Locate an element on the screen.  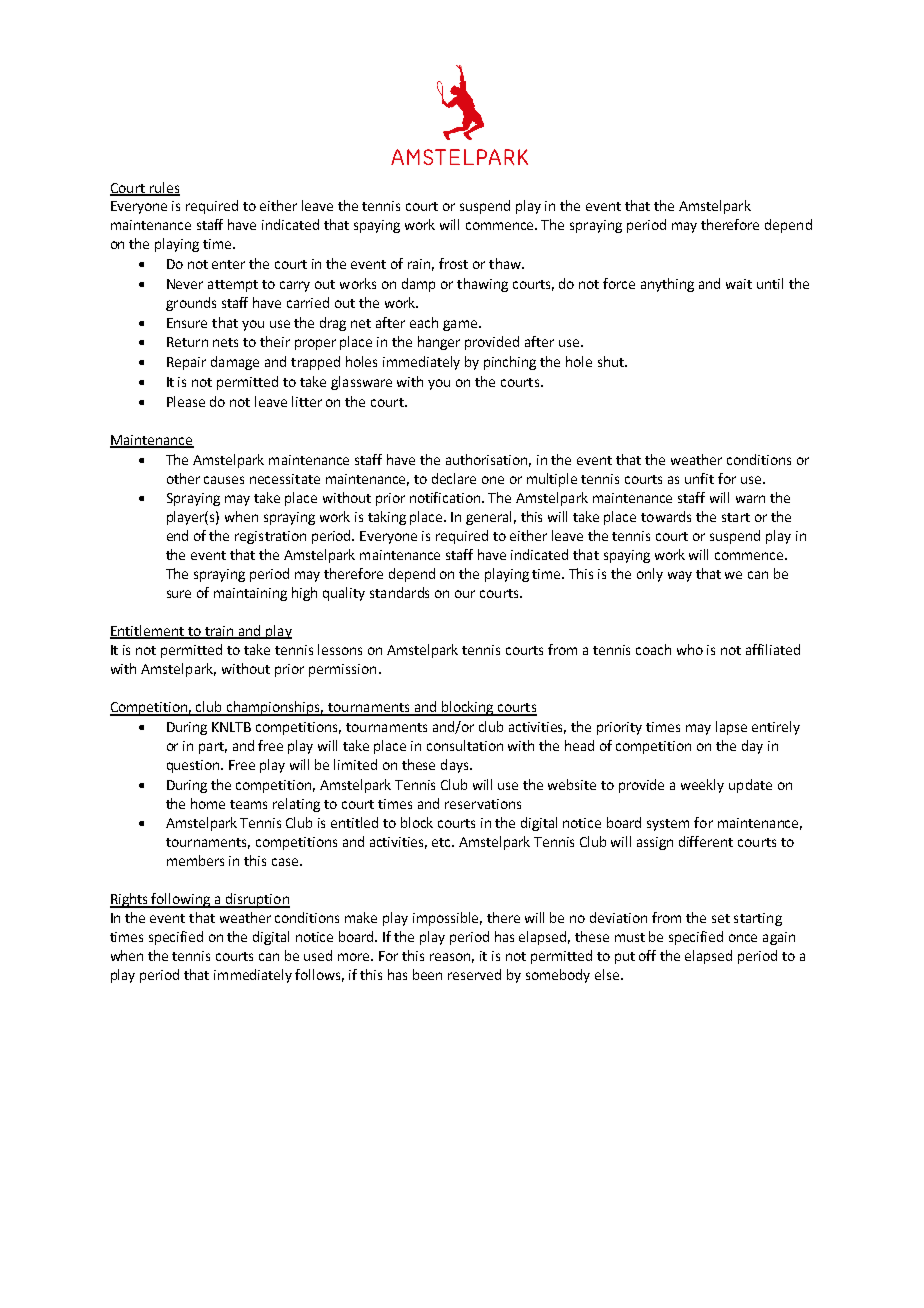
declare is located at coordinates (454, 478).
